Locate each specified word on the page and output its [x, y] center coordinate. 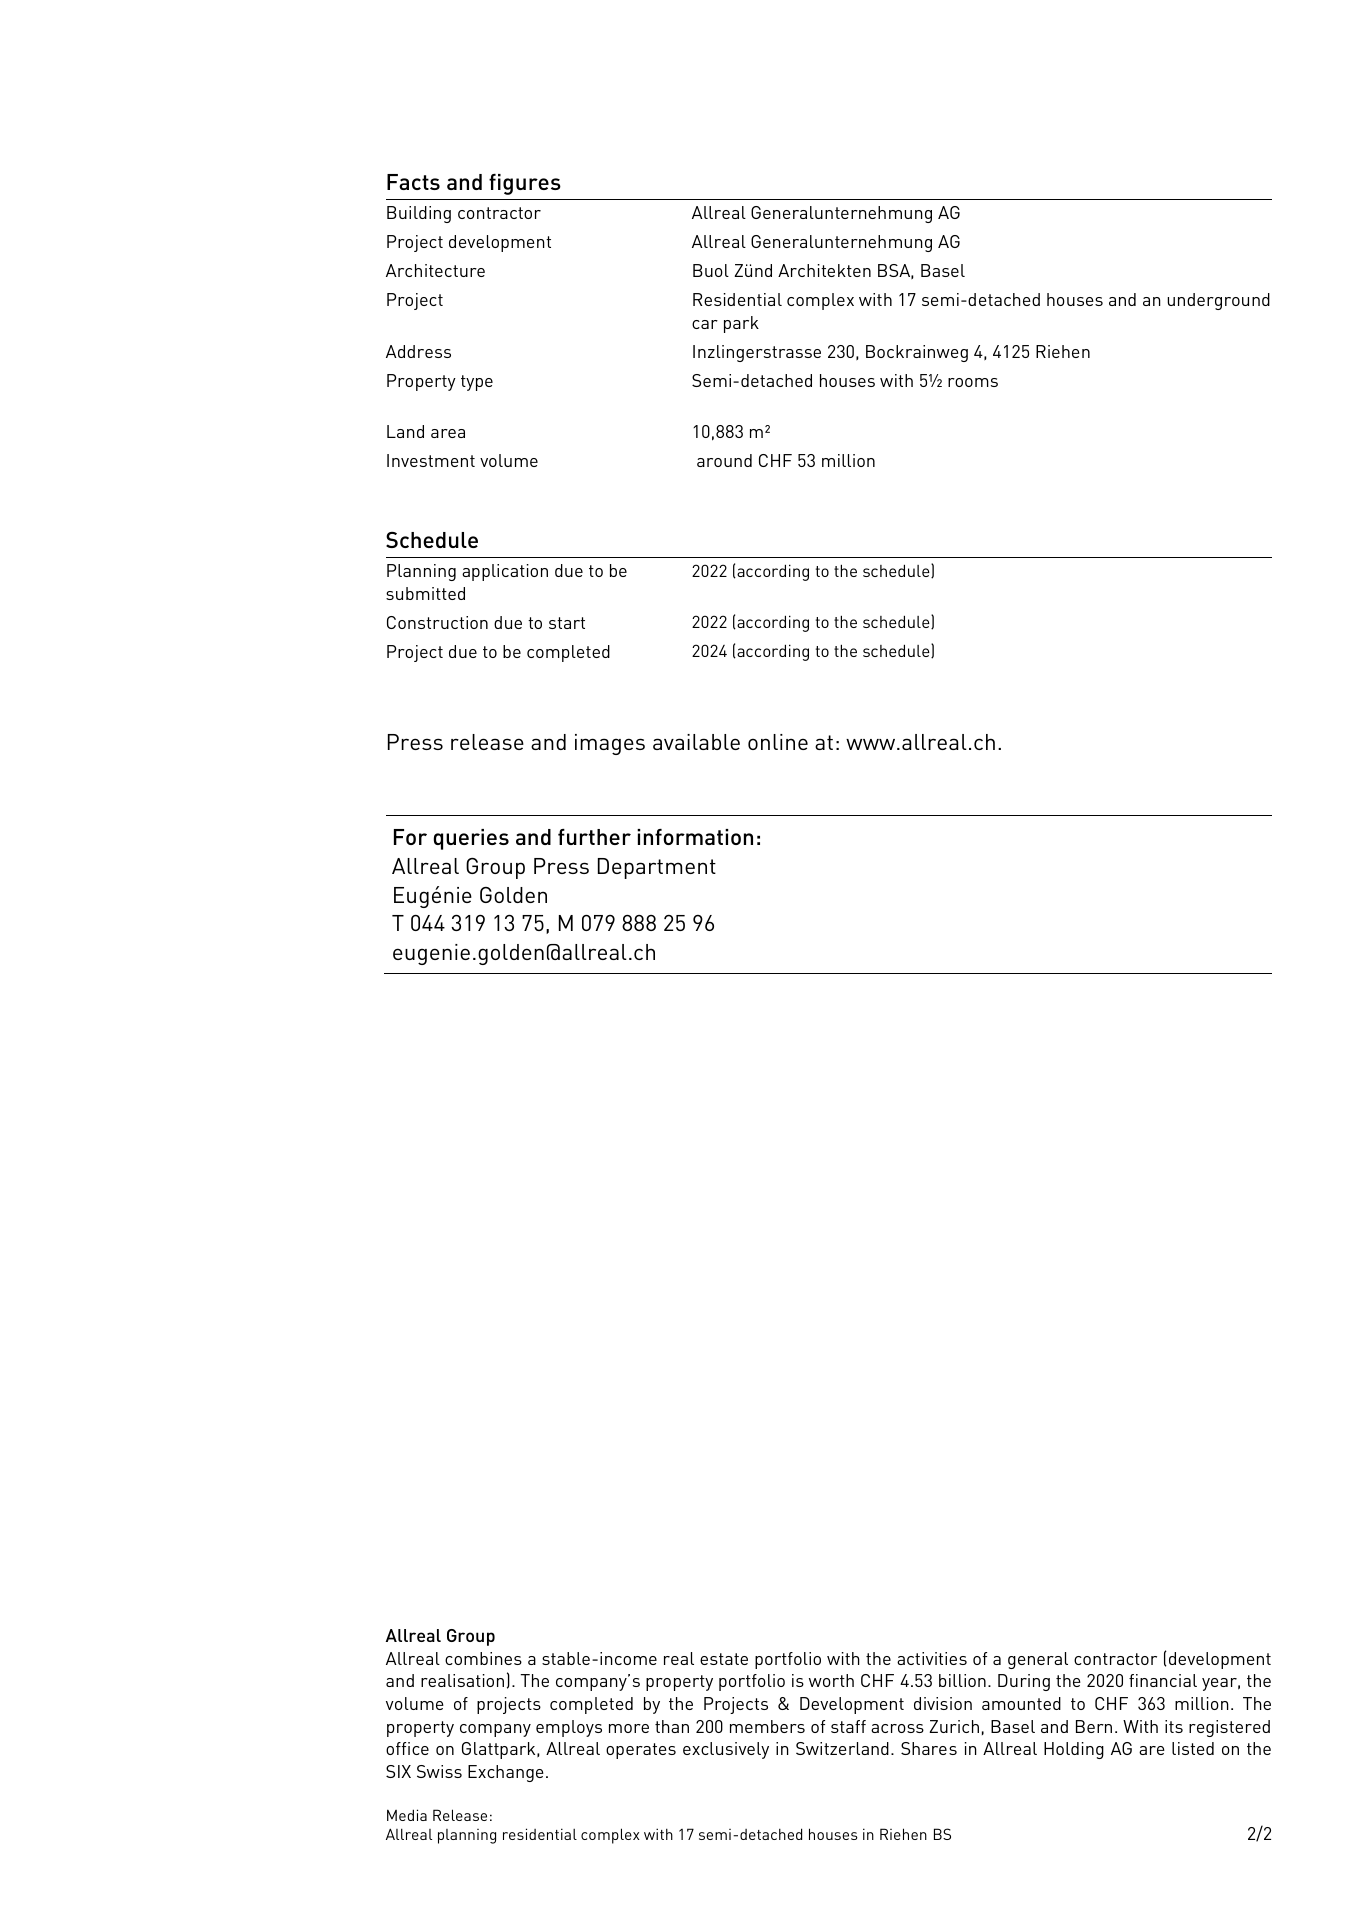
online [778, 742]
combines [483, 1658]
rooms [973, 382]
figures [525, 184]
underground [1218, 301]
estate [724, 1659]
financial [1163, 1680]
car [705, 324]
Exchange [506, 1773]
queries [471, 839]
